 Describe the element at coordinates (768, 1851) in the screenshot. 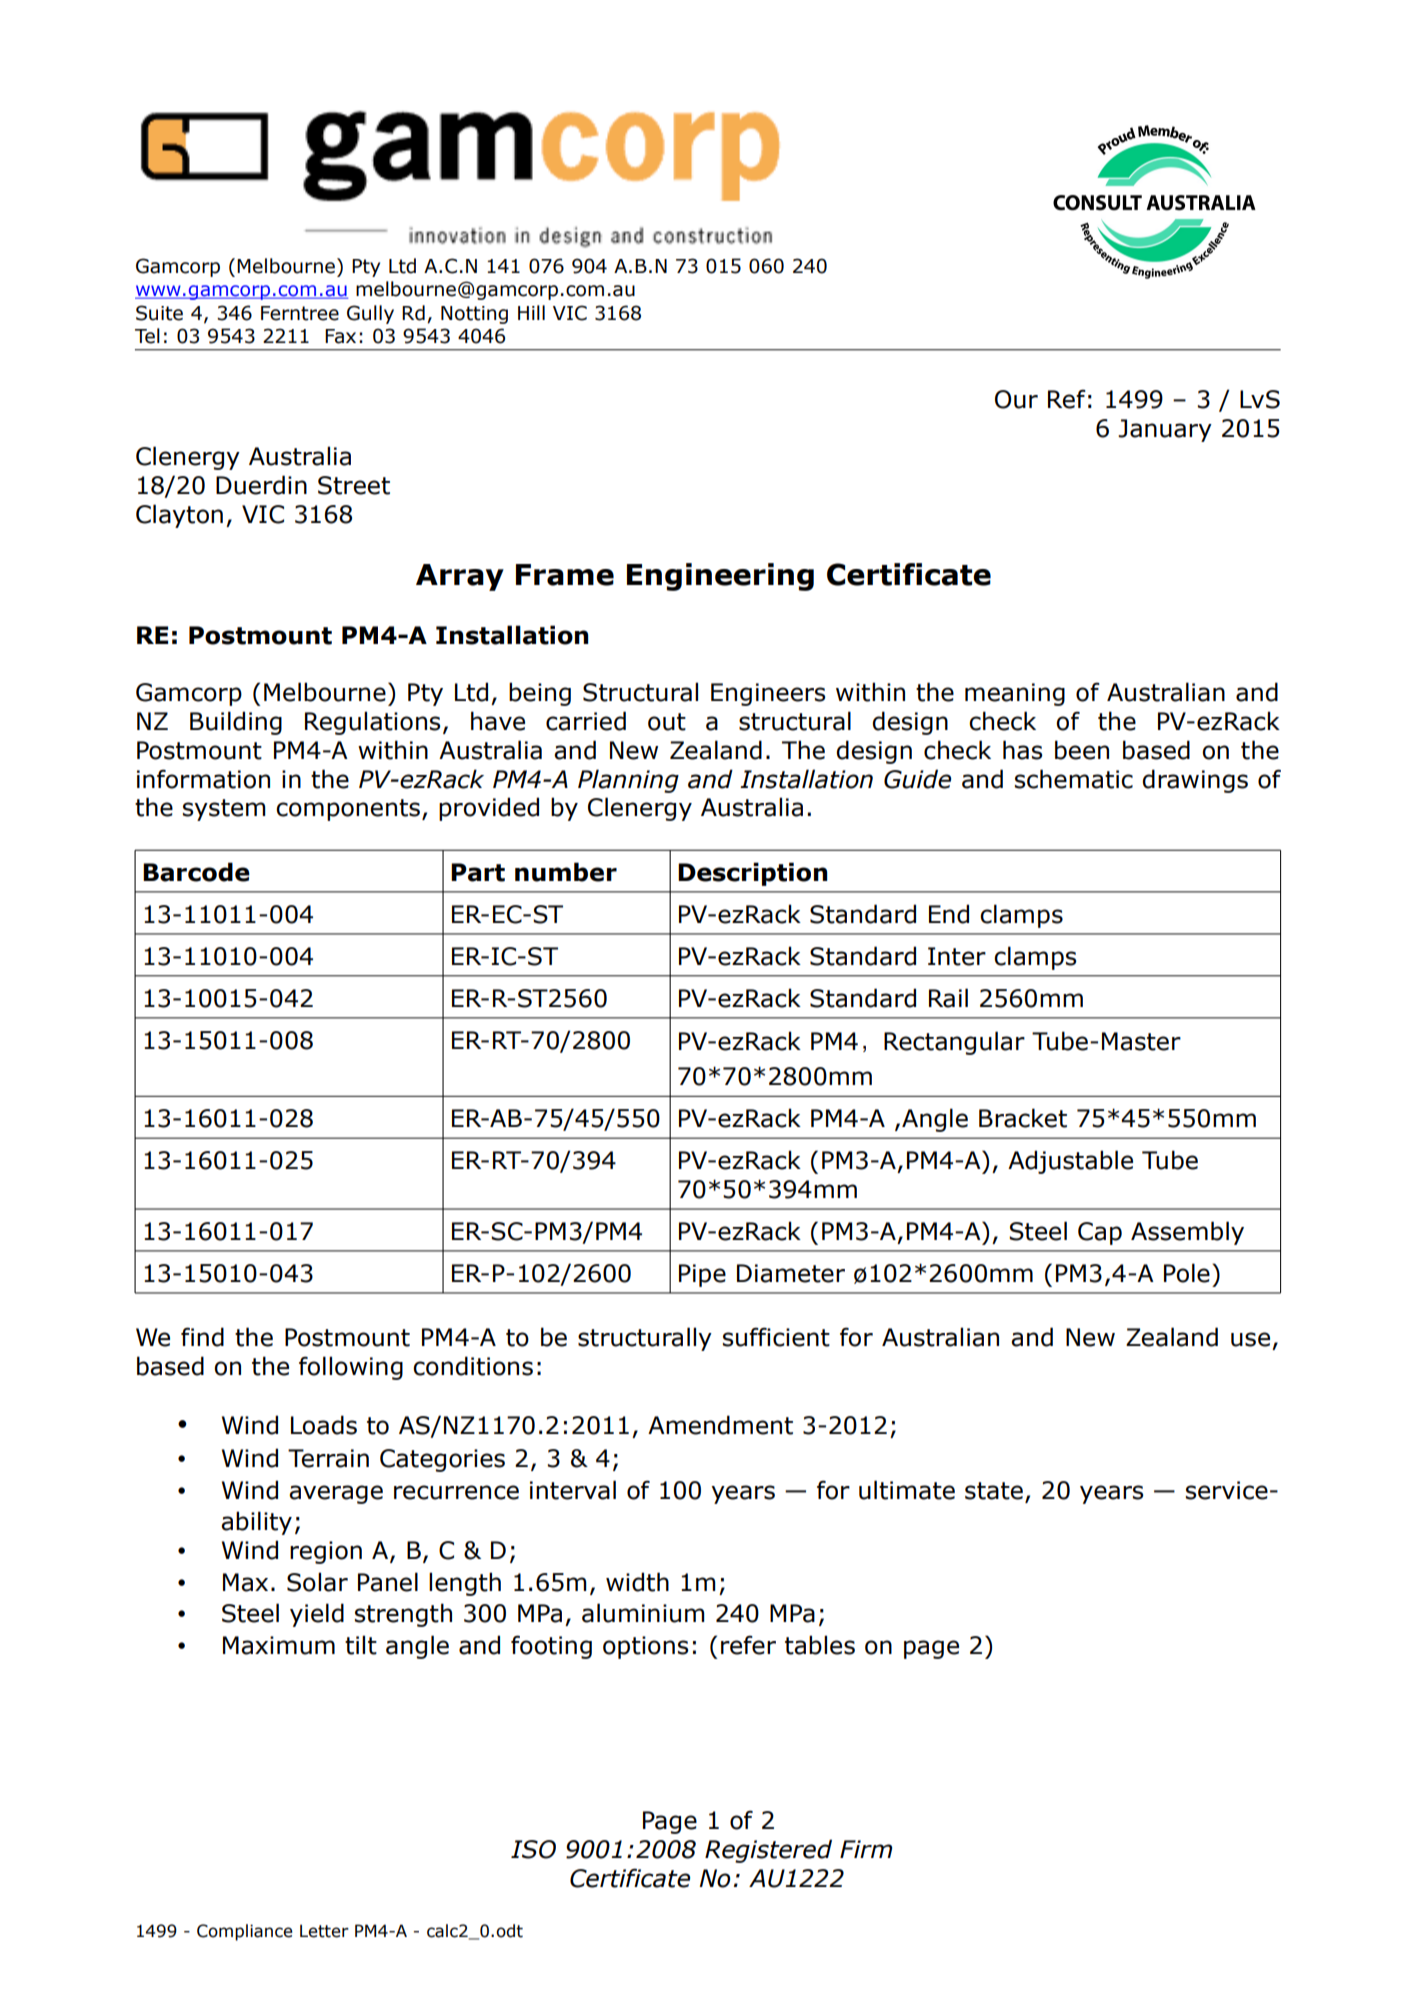

I see `Registered` at that location.
